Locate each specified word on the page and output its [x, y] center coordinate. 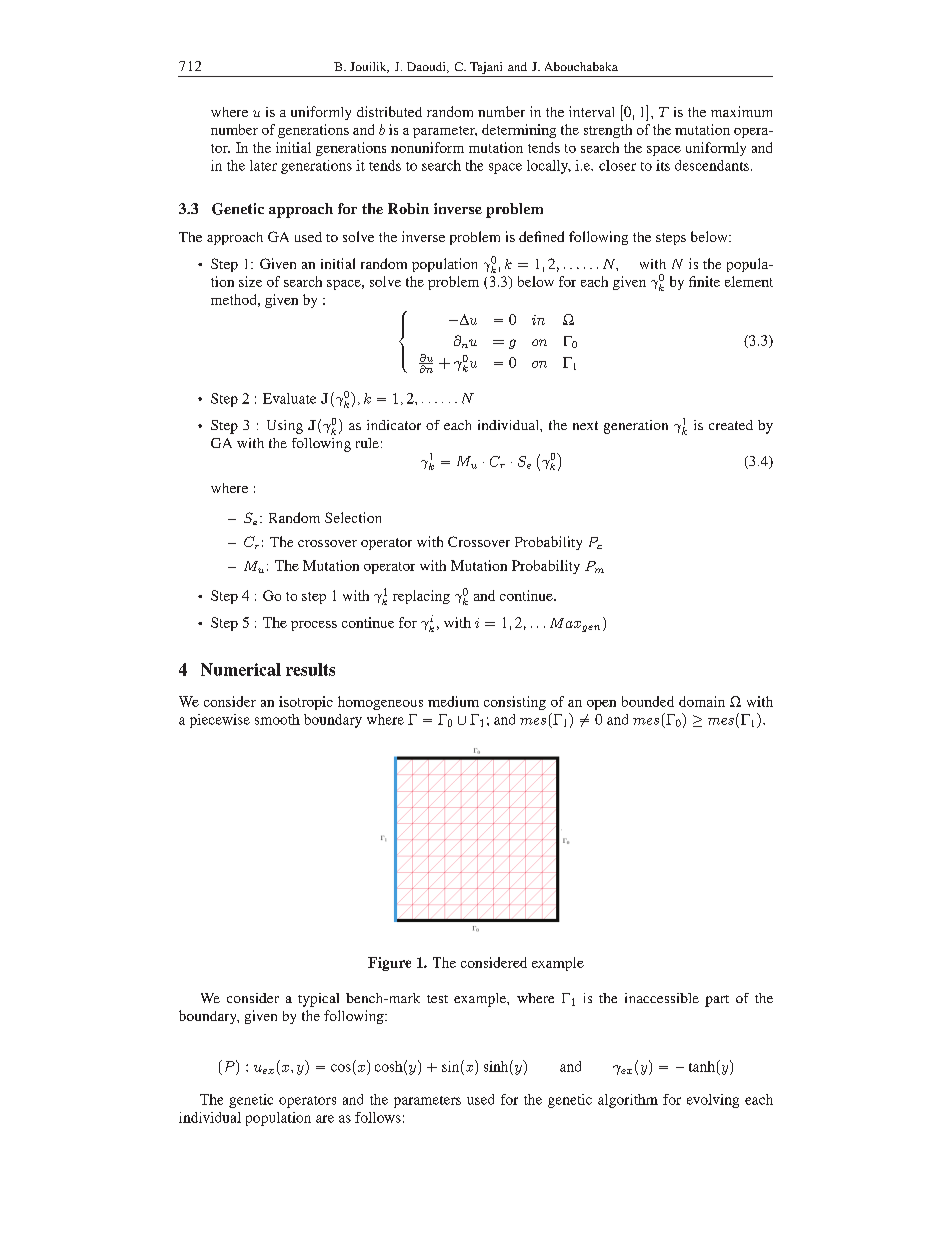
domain [702, 701]
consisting [515, 703]
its [663, 165]
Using [285, 427]
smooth [277, 719]
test [437, 999]
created [731, 425]
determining [519, 131]
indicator [394, 425]
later [263, 165]
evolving [713, 1101]
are [325, 1119]
